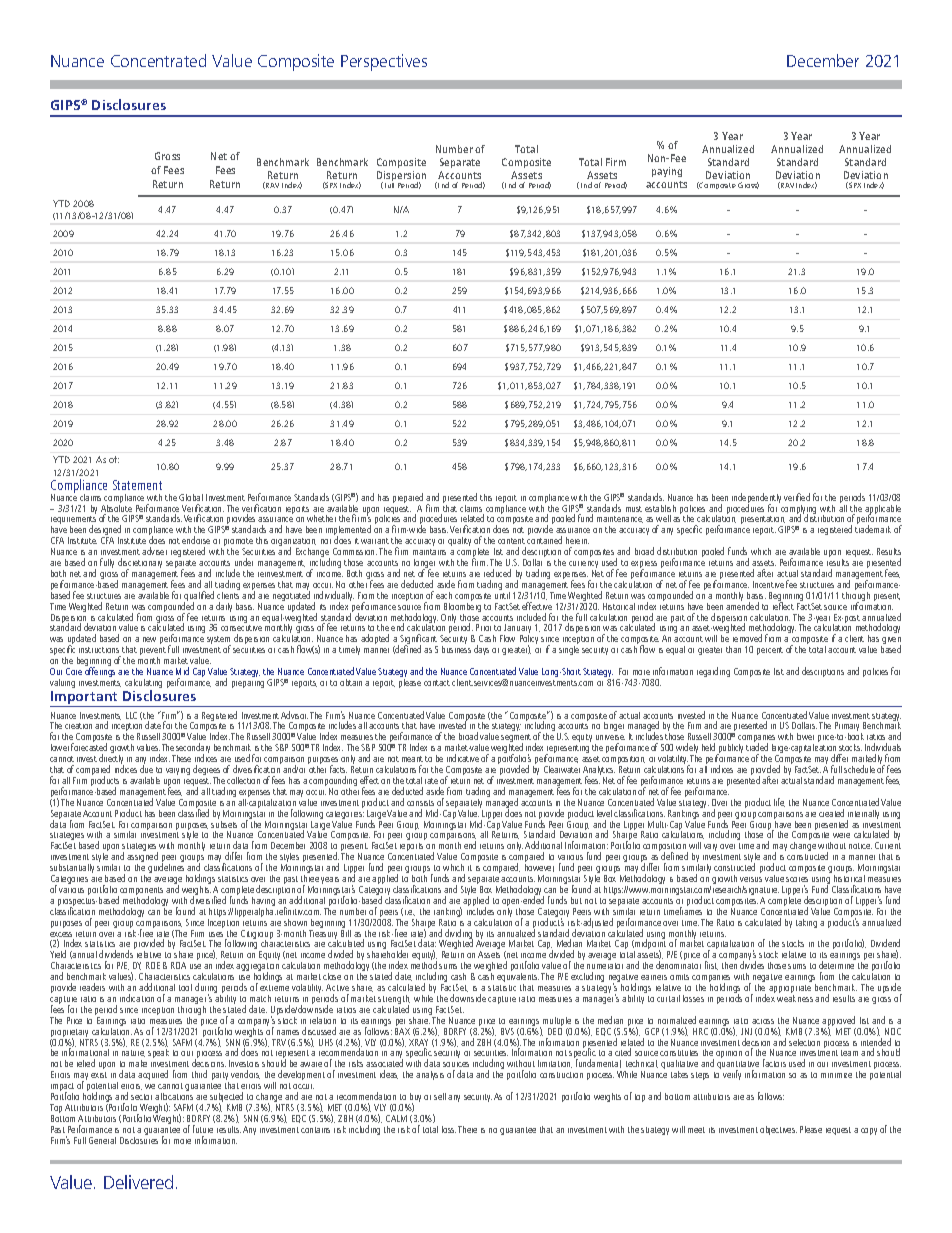  I want to click on Statement, so click(137, 485).
